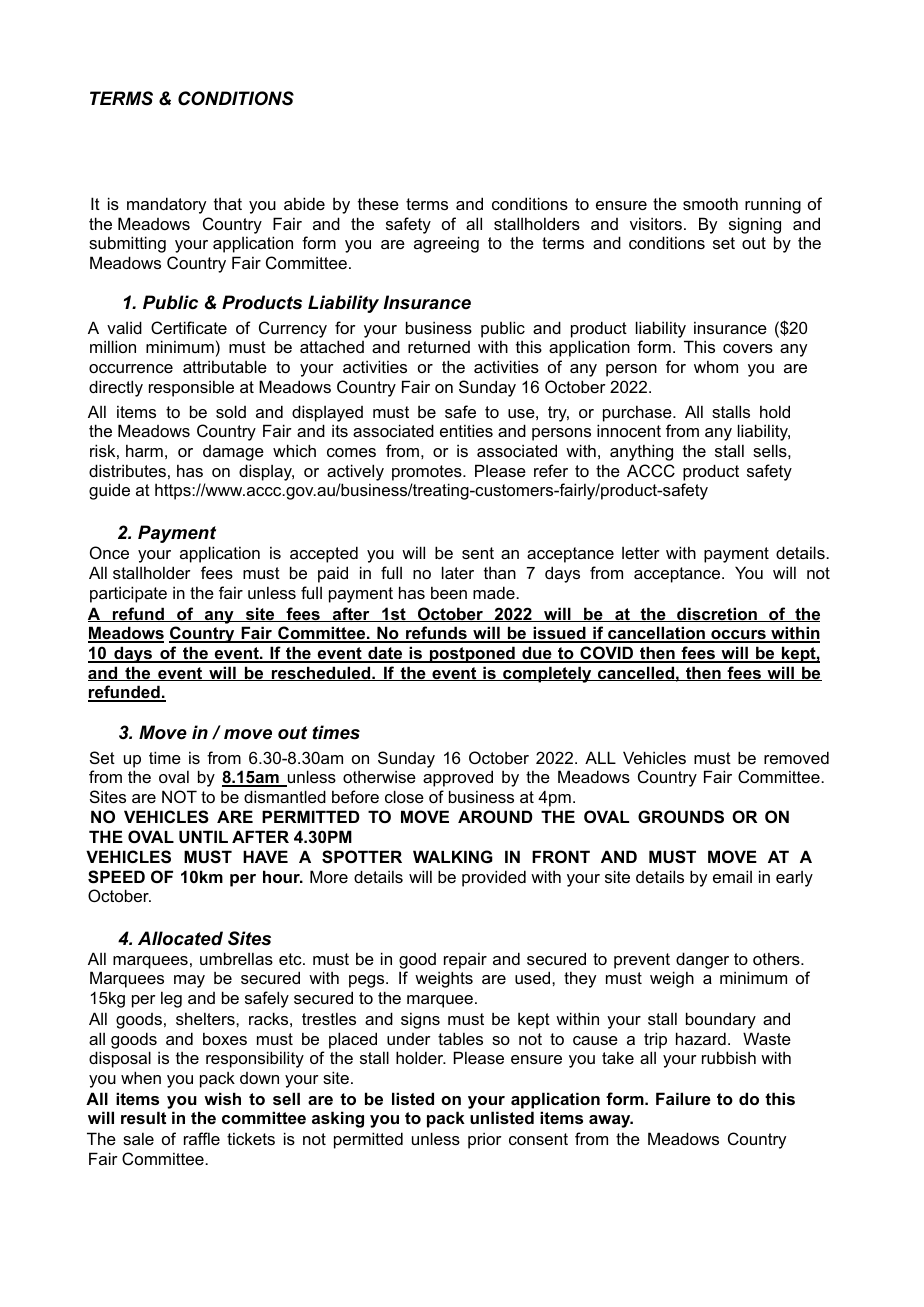 Image resolution: width=924 pixels, height=1307 pixels. Describe the element at coordinates (458, 572) in the page. I see `later` at that location.
